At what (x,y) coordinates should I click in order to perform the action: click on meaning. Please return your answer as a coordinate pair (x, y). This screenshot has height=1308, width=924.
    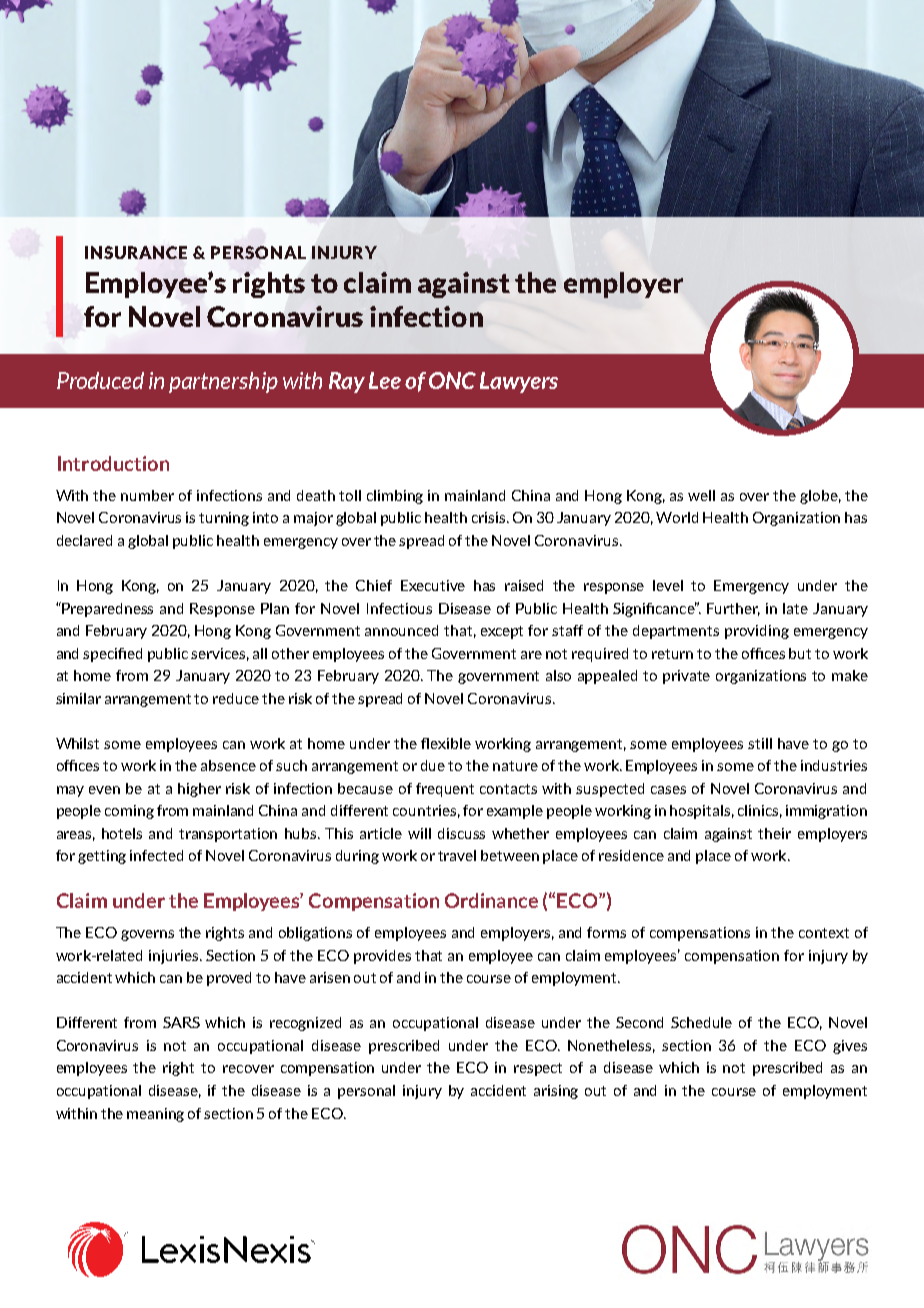
    Looking at the image, I should click on (155, 1115).
